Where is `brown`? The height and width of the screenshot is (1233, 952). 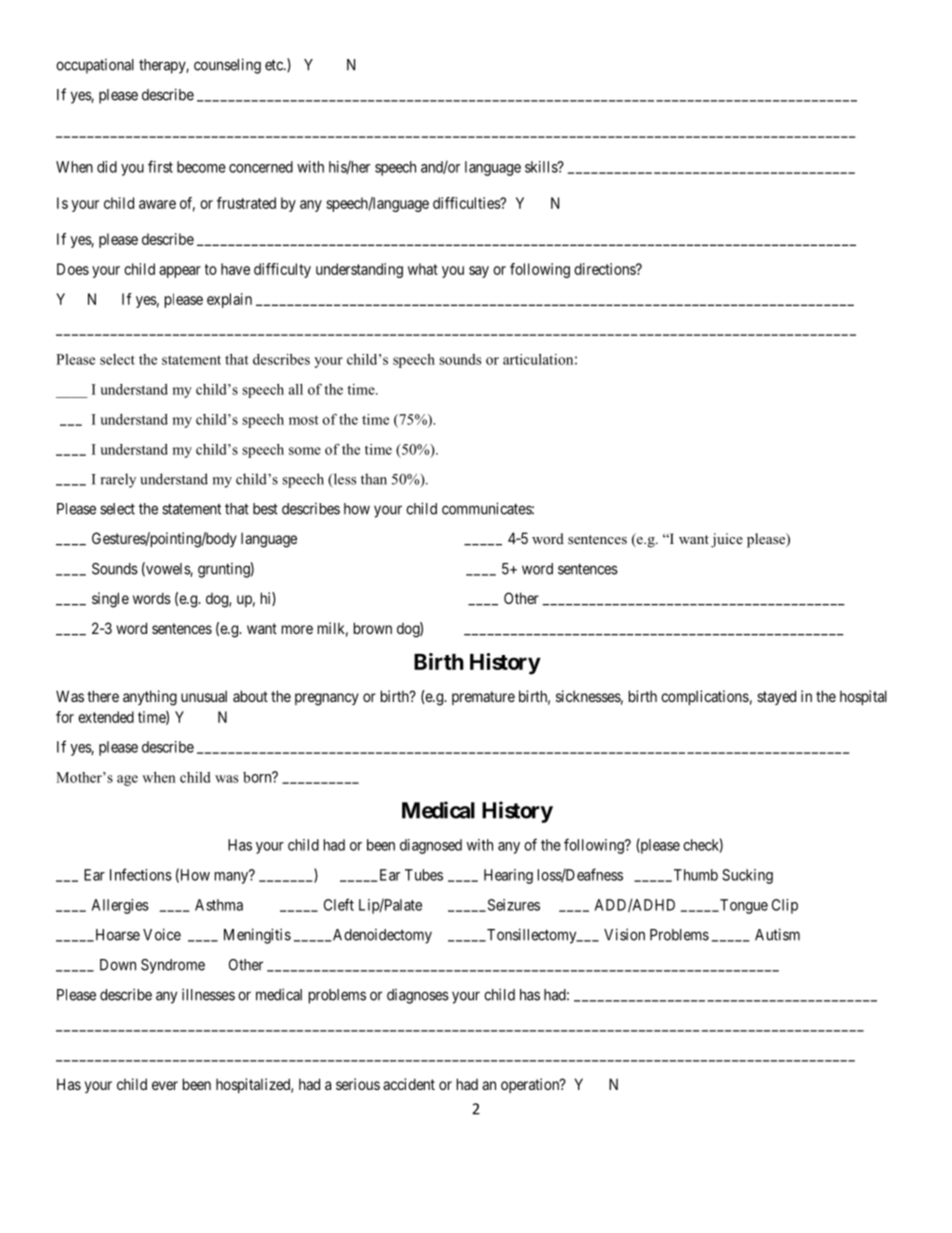 brown is located at coordinates (373, 628).
